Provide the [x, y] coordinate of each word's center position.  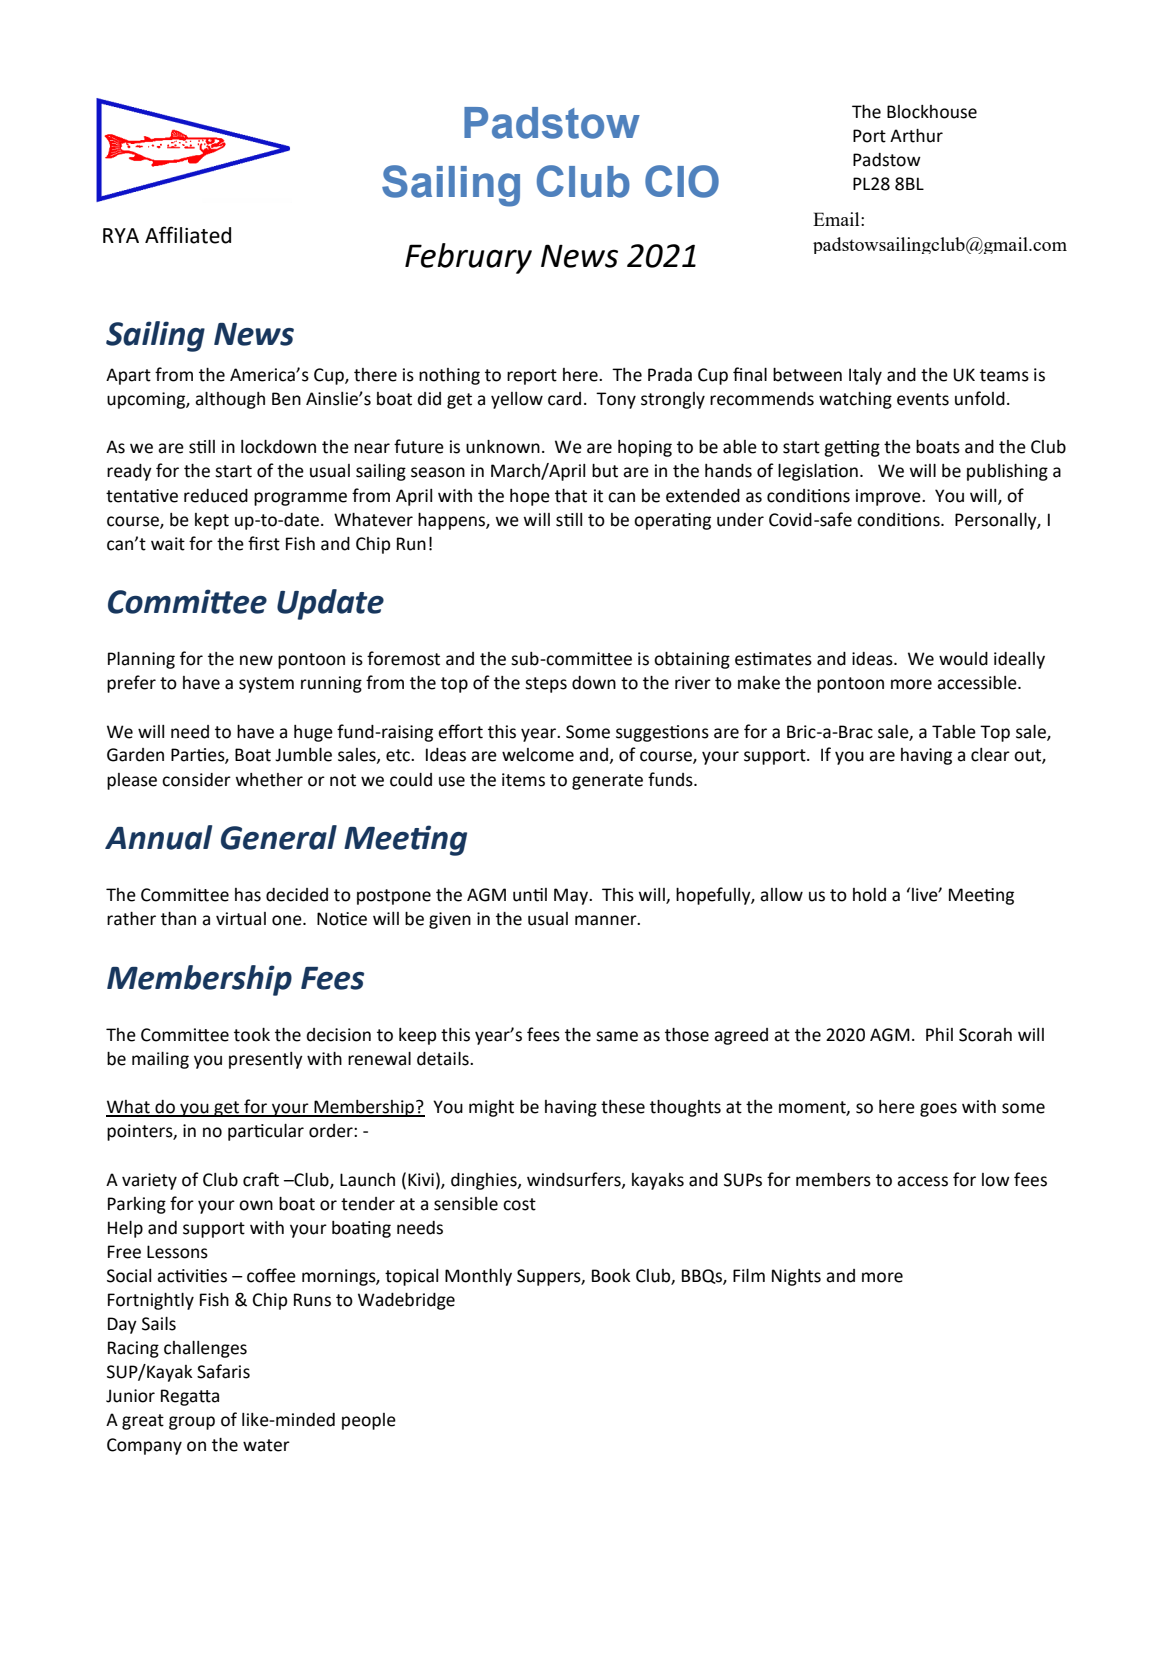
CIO [682, 181]
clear [990, 755]
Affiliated [188, 235]
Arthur [916, 136]
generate [607, 782]
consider [196, 780]
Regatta [190, 1397]
